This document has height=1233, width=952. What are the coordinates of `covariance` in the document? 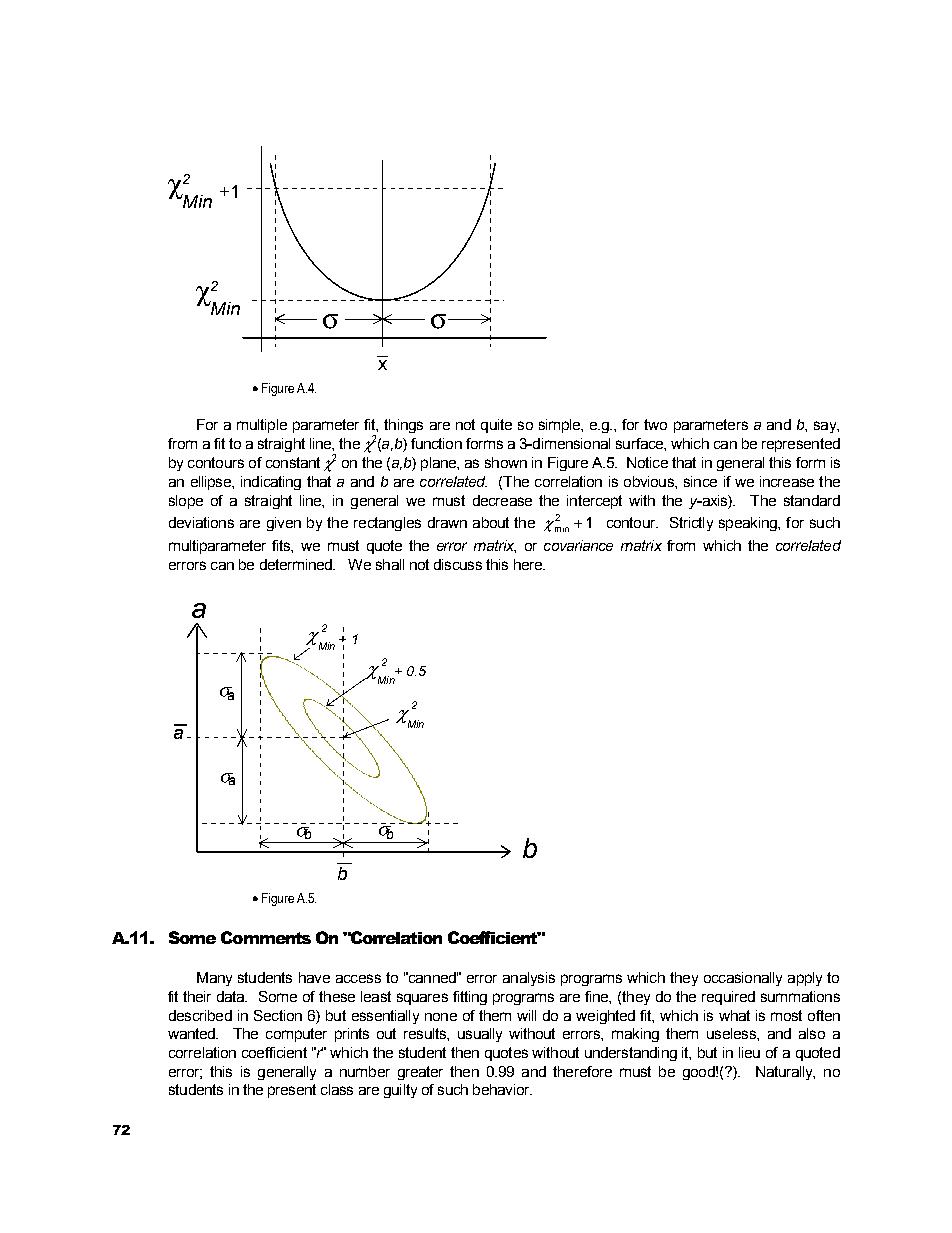 It's located at (578, 545).
